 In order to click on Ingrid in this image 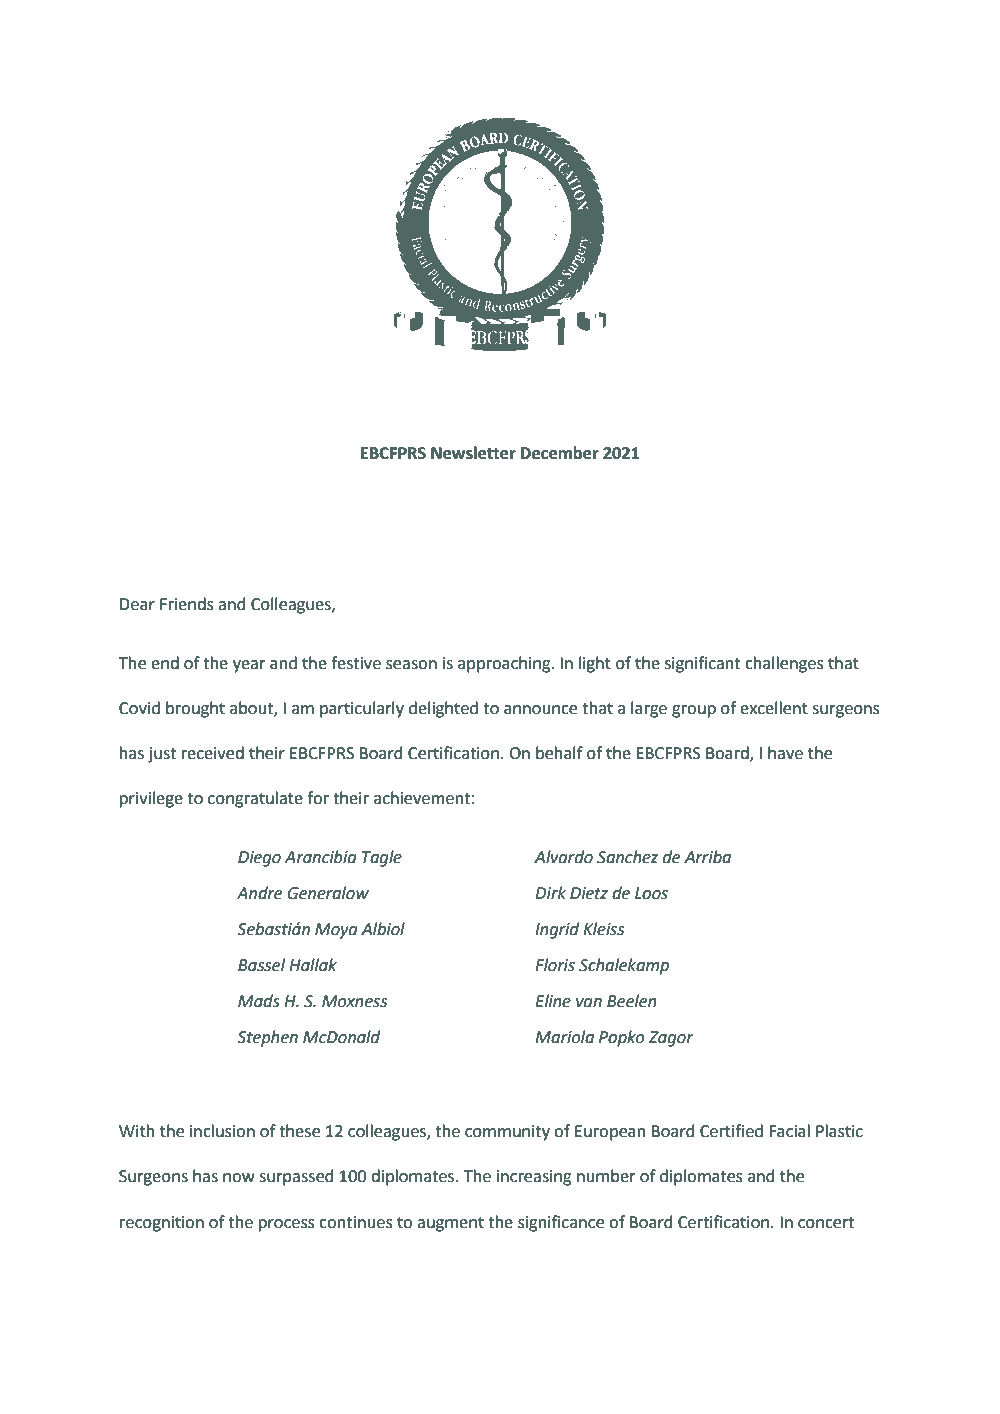, I will do `click(557, 930)`.
